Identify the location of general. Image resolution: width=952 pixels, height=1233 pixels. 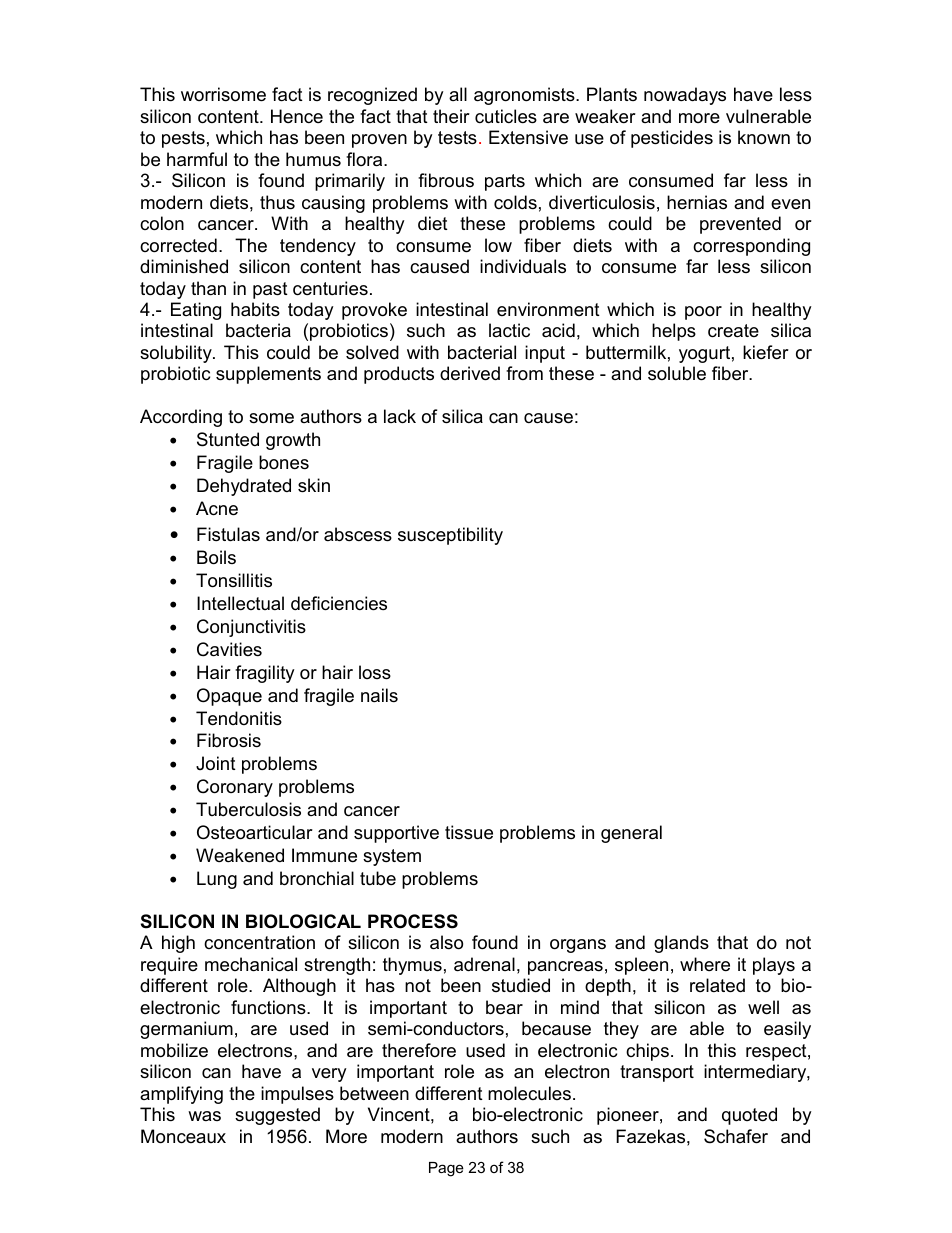
(631, 834).
